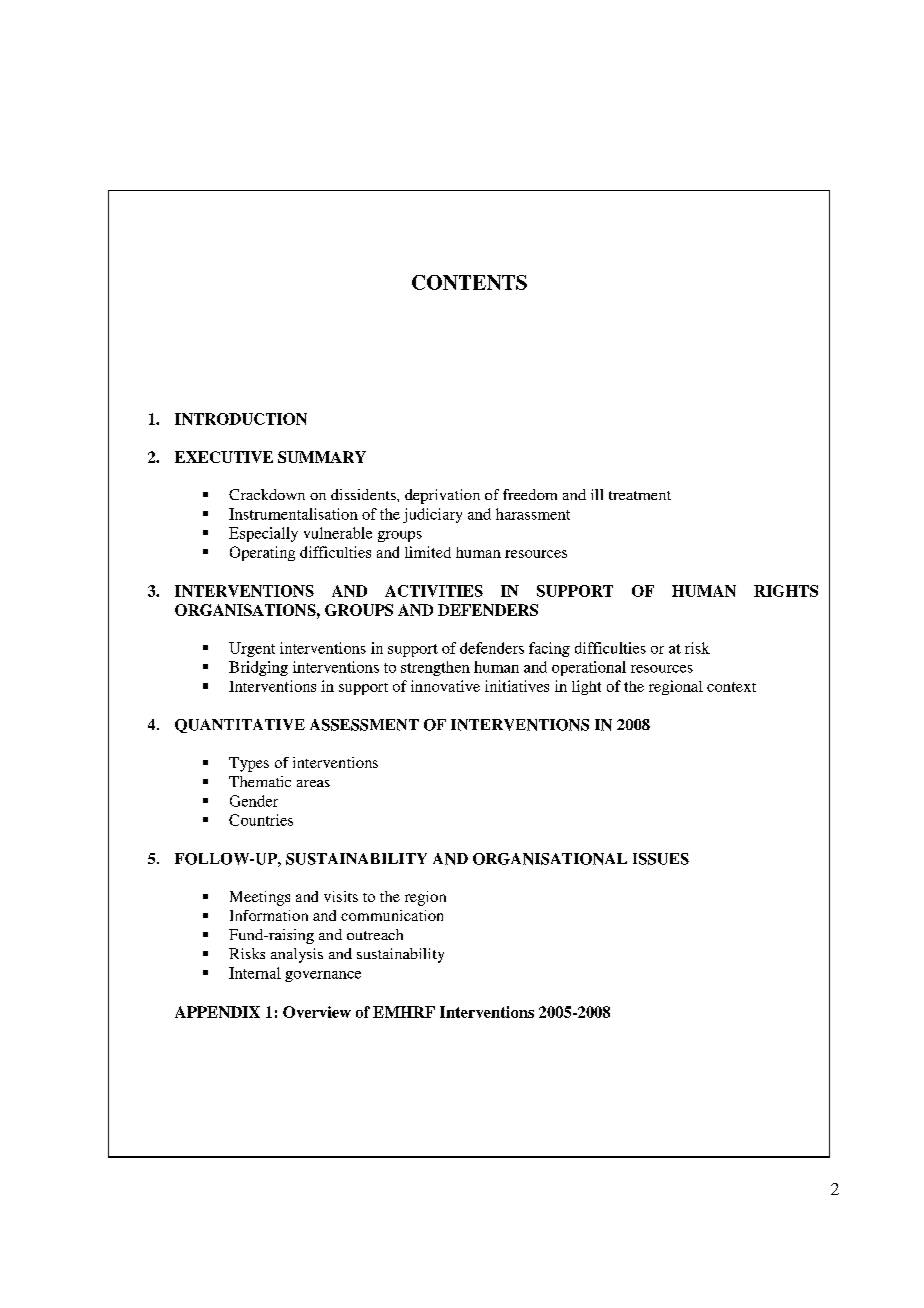 This page has width=924, height=1308. What do you see at coordinates (255, 973) in the page?
I see `Internal` at bounding box center [255, 973].
